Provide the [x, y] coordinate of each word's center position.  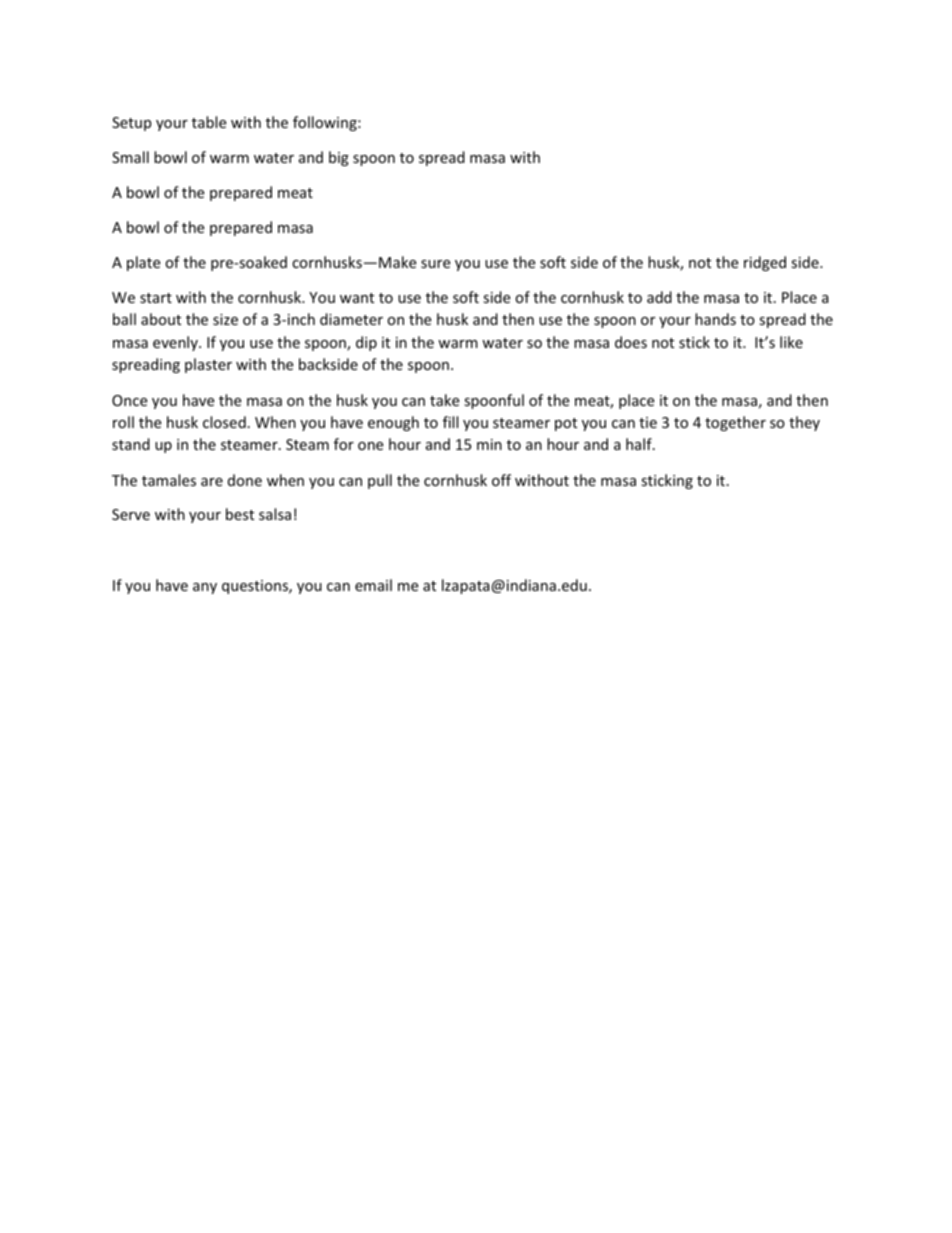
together [735, 423]
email [373, 585]
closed [224, 422]
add [659, 297]
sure [435, 264]
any [205, 588]
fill [450, 422]
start [156, 298]
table [209, 122]
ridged [765, 263]
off [501, 480]
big [339, 158]
